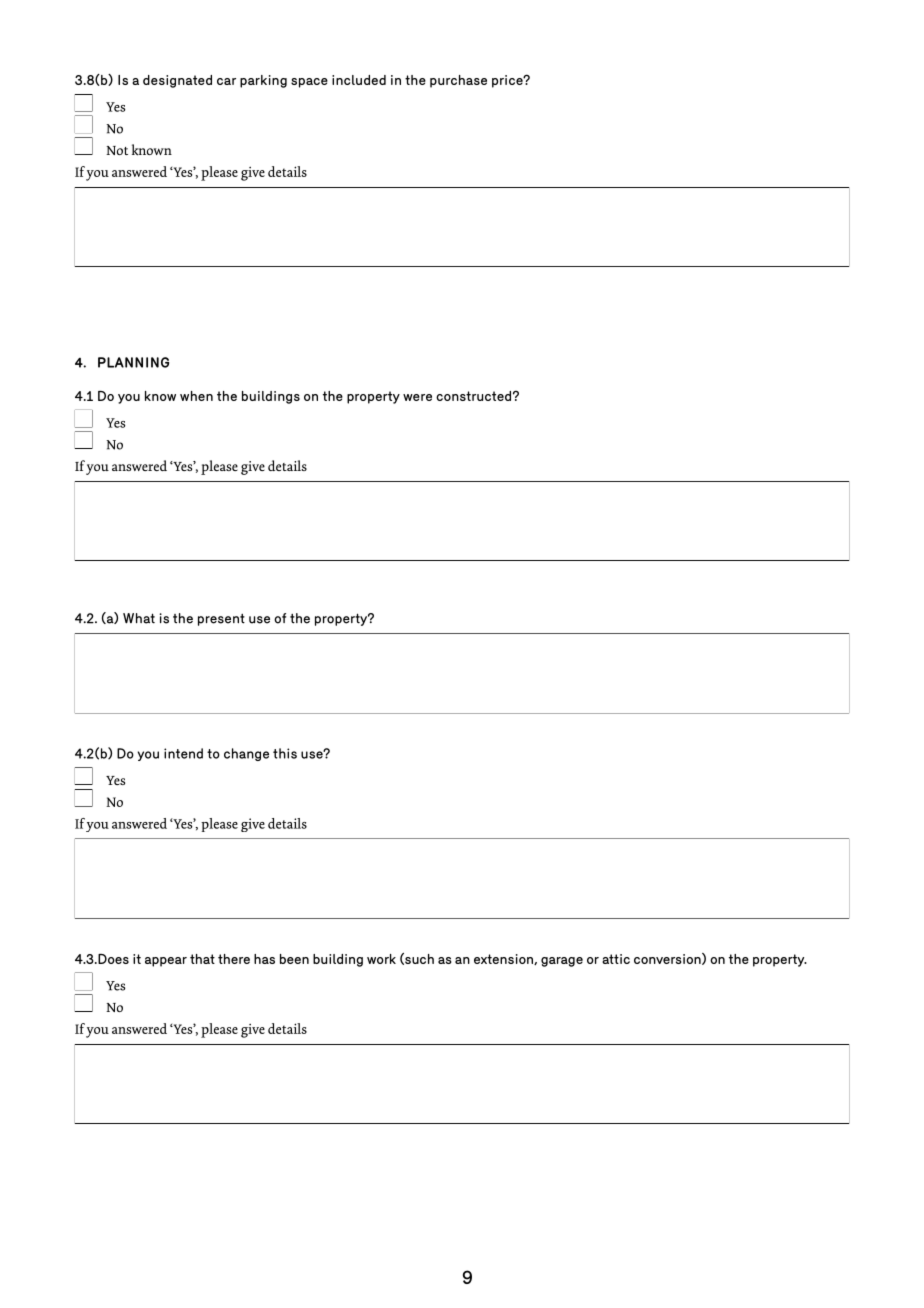  Describe the element at coordinates (562, 962) in the page. I see `garage` at that location.
